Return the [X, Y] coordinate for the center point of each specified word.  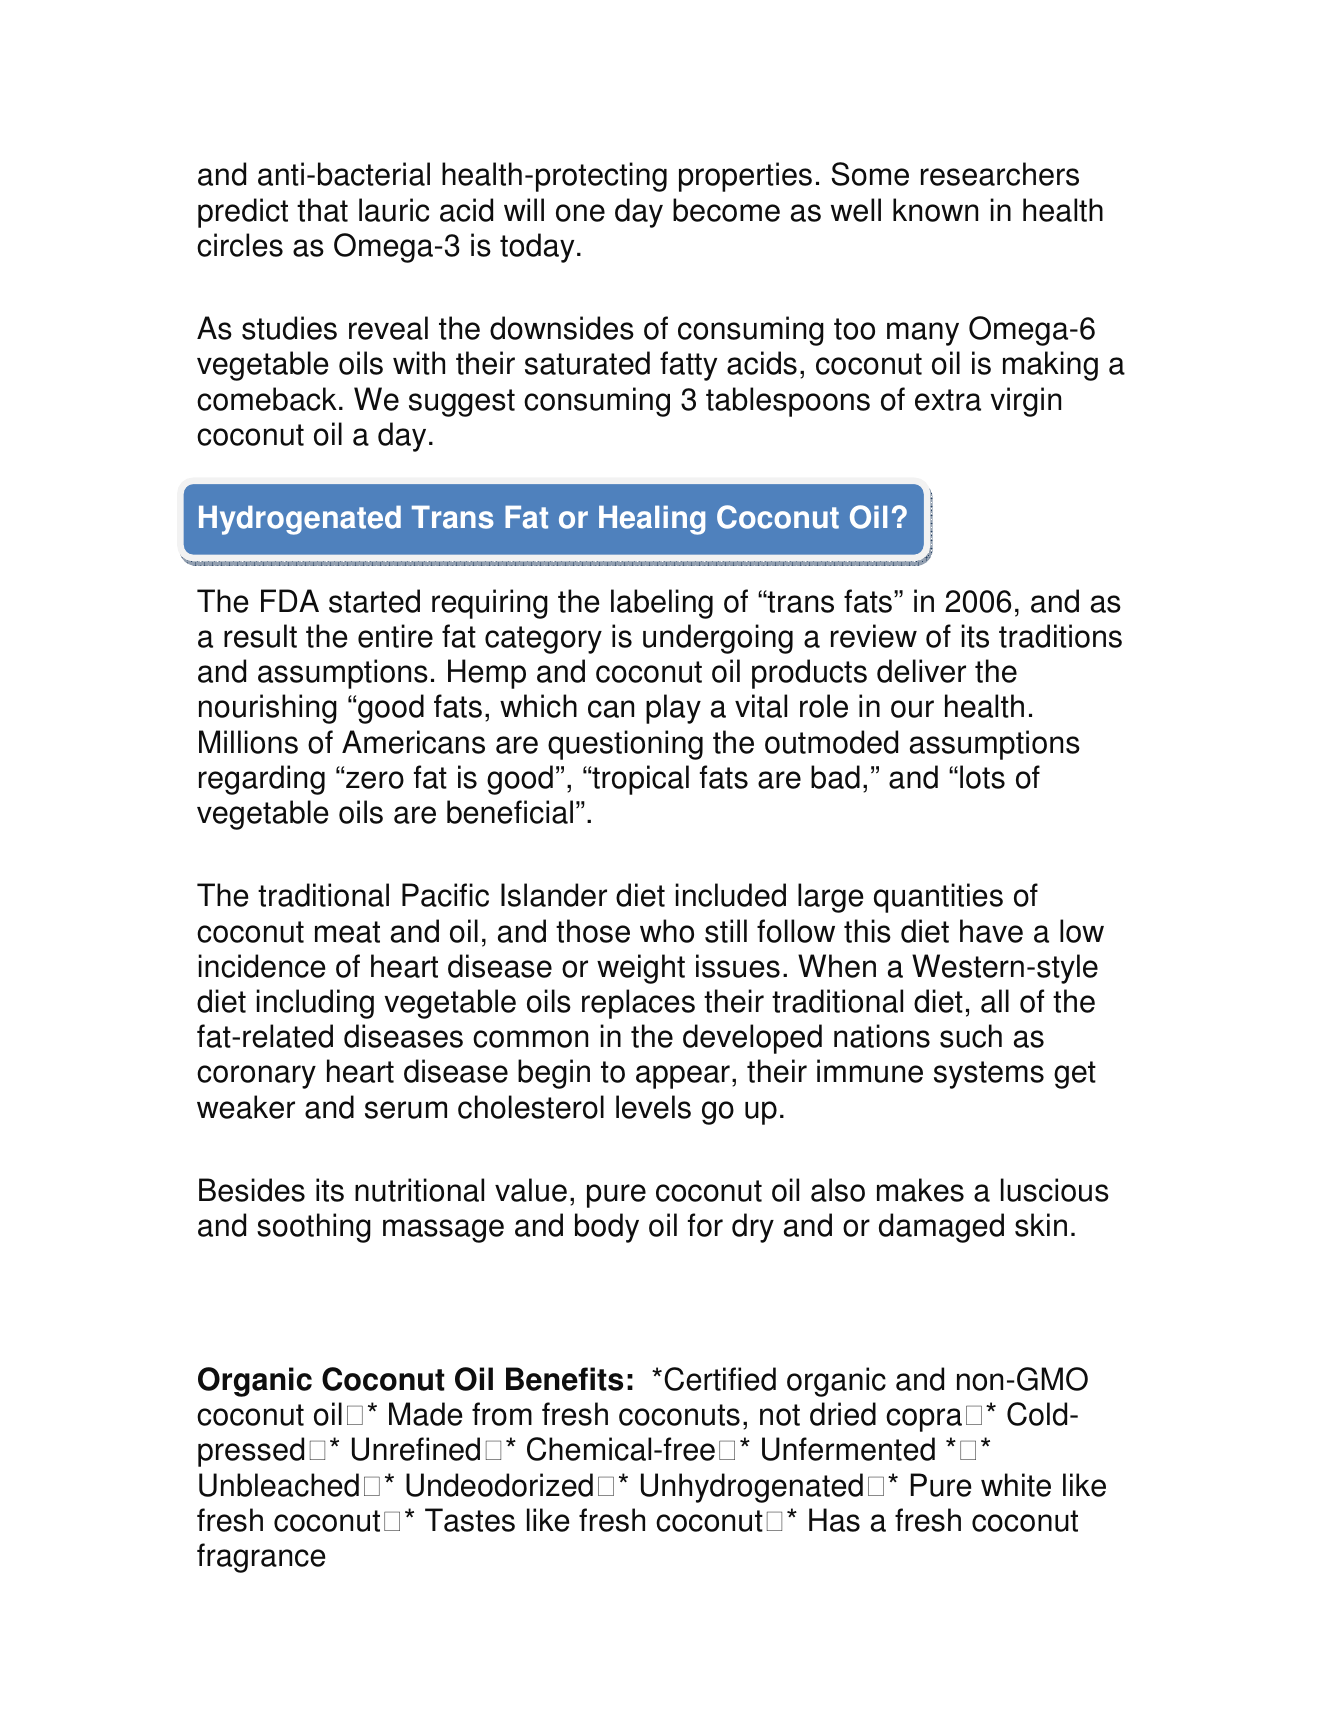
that [322, 210]
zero [375, 780]
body [607, 1228]
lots [982, 777]
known [935, 210]
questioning [625, 745]
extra [948, 400]
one [580, 213]
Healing [652, 520]
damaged [941, 1228]
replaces [638, 1004]
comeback [267, 399]
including [315, 1004]
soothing [314, 1228]
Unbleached [279, 1485]
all [995, 1001]
